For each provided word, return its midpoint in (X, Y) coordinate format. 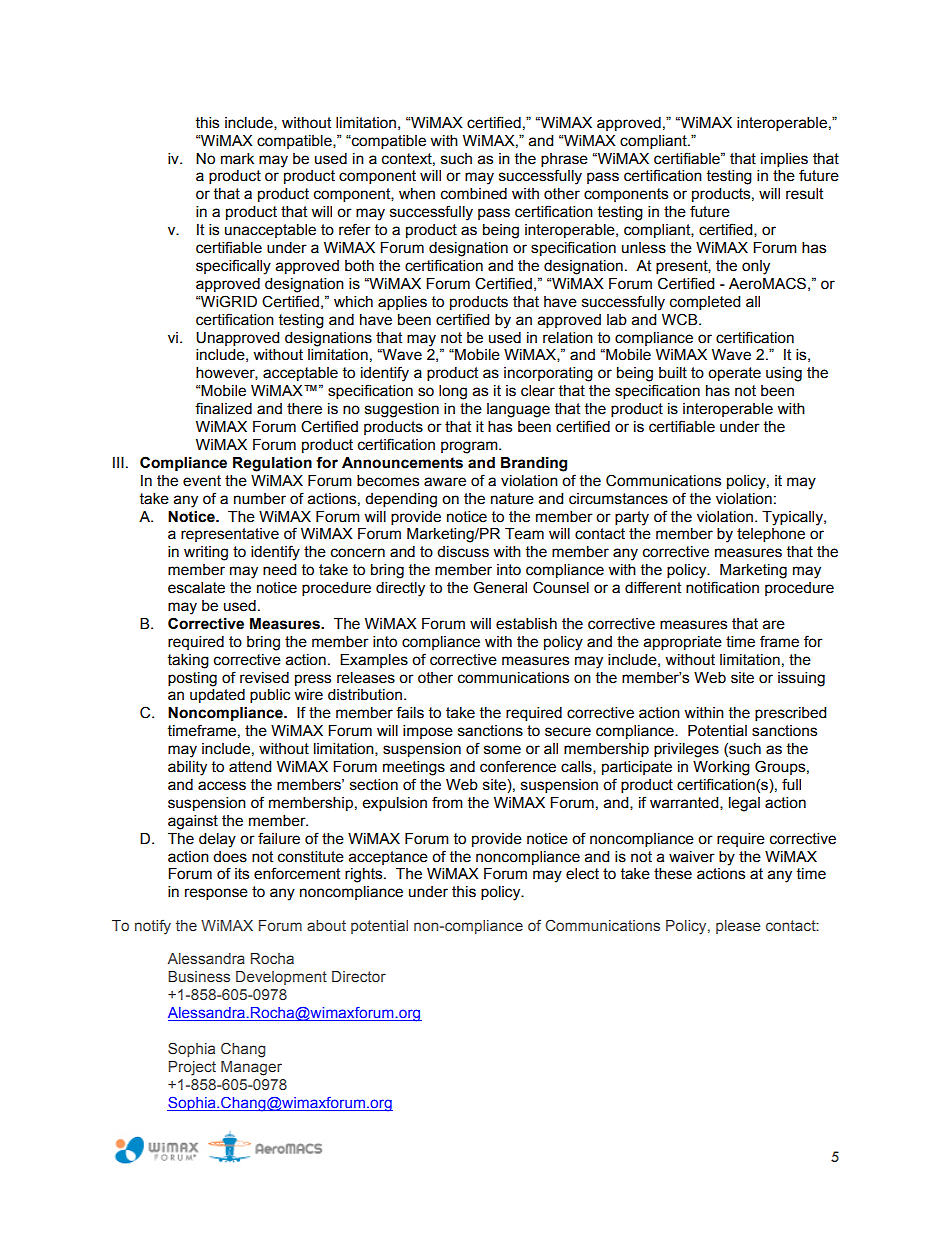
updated (217, 696)
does (230, 857)
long (453, 392)
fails (410, 712)
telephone (771, 535)
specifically (233, 267)
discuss (463, 552)
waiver (692, 857)
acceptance (388, 858)
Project (192, 1068)
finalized (223, 408)
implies (784, 160)
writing (206, 553)
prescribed (790, 714)
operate (734, 374)
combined (474, 194)
